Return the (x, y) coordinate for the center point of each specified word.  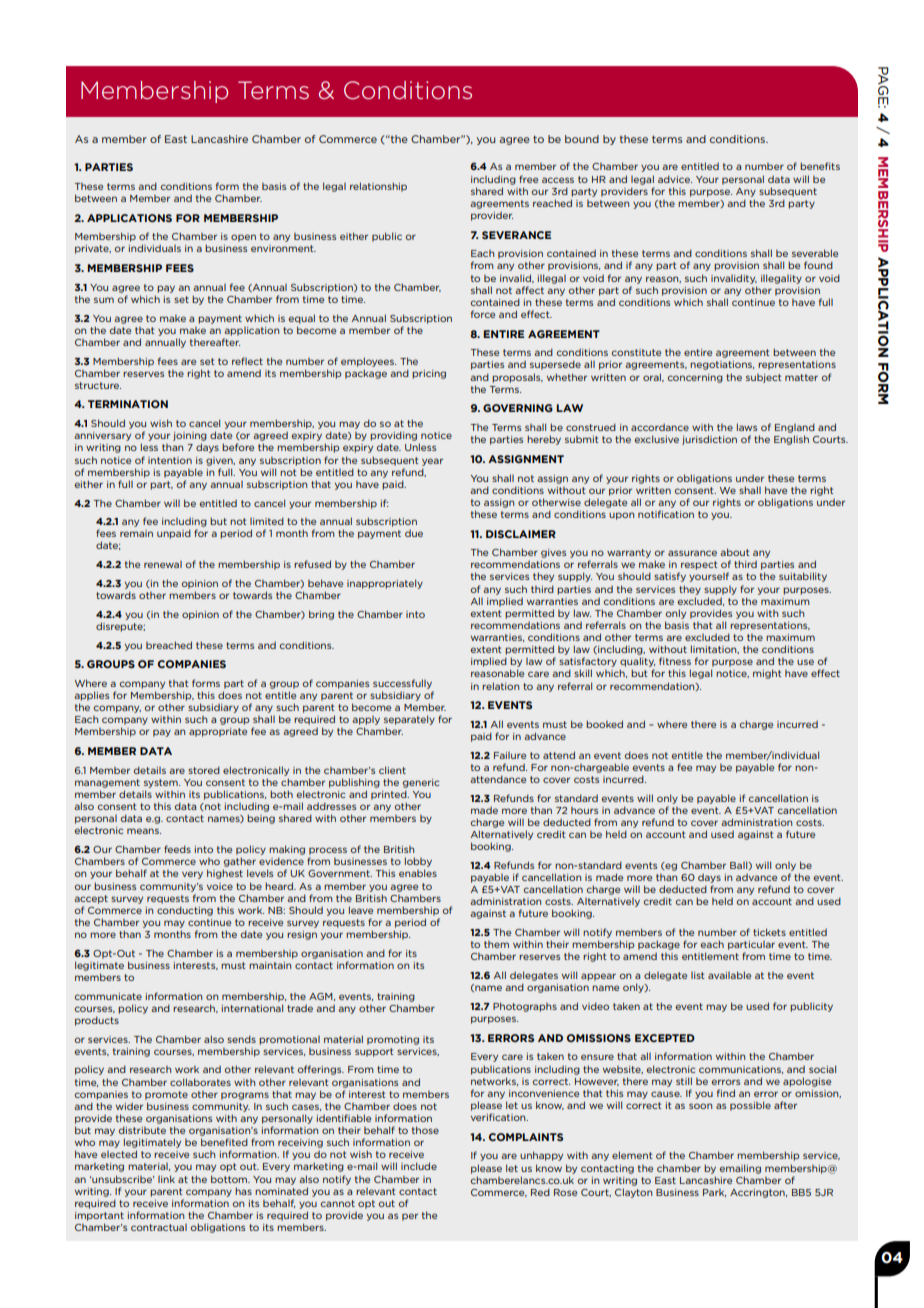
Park (714, 1193)
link (166, 1179)
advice (675, 179)
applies (91, 696)
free (528, 179)
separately (409, 720)
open (243, 238)
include (419, 1166)
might (767, 674)
